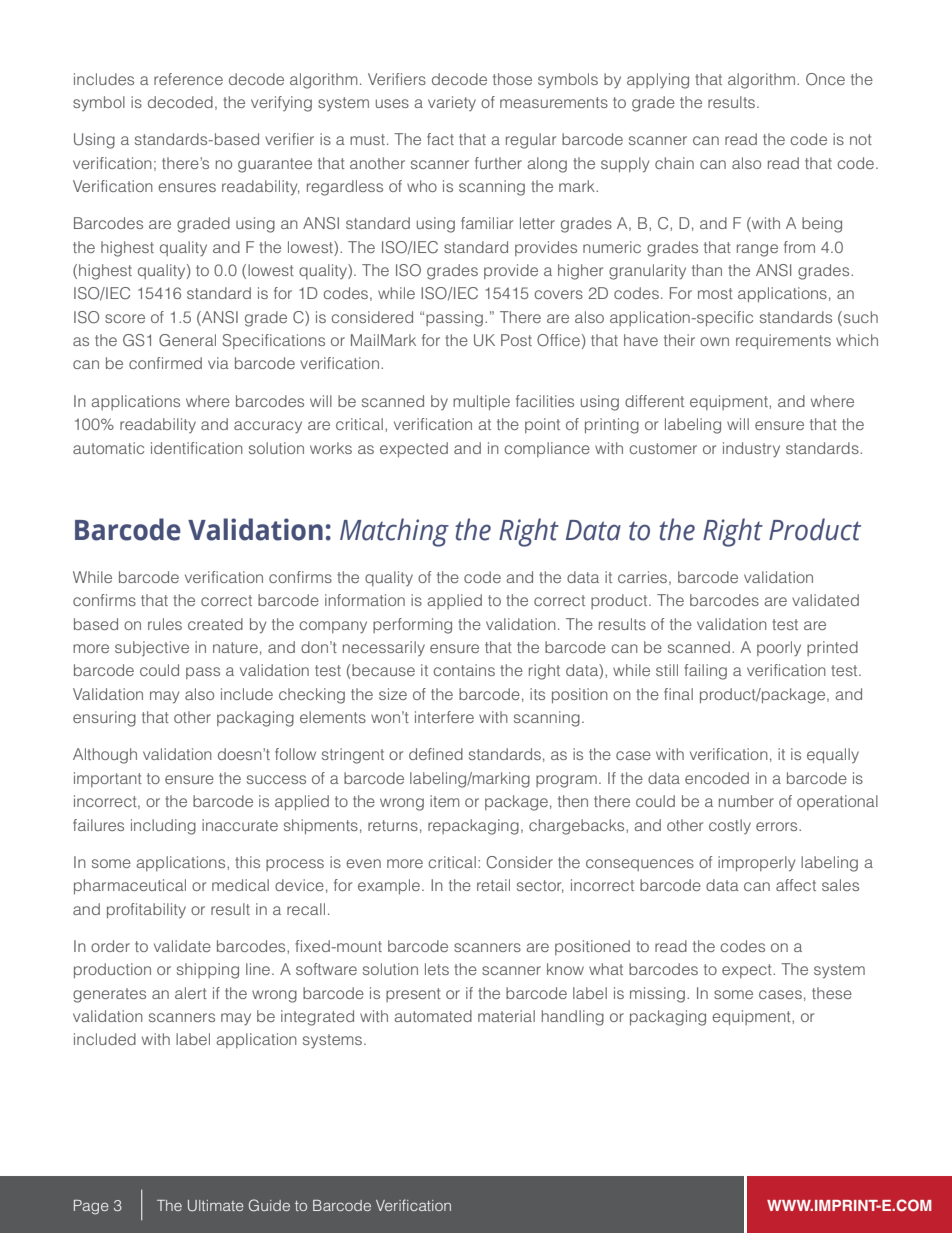 Image resolution: width=952 pixels, height=1233 pixels. I want to click on Guide, so click(269, 1205).
